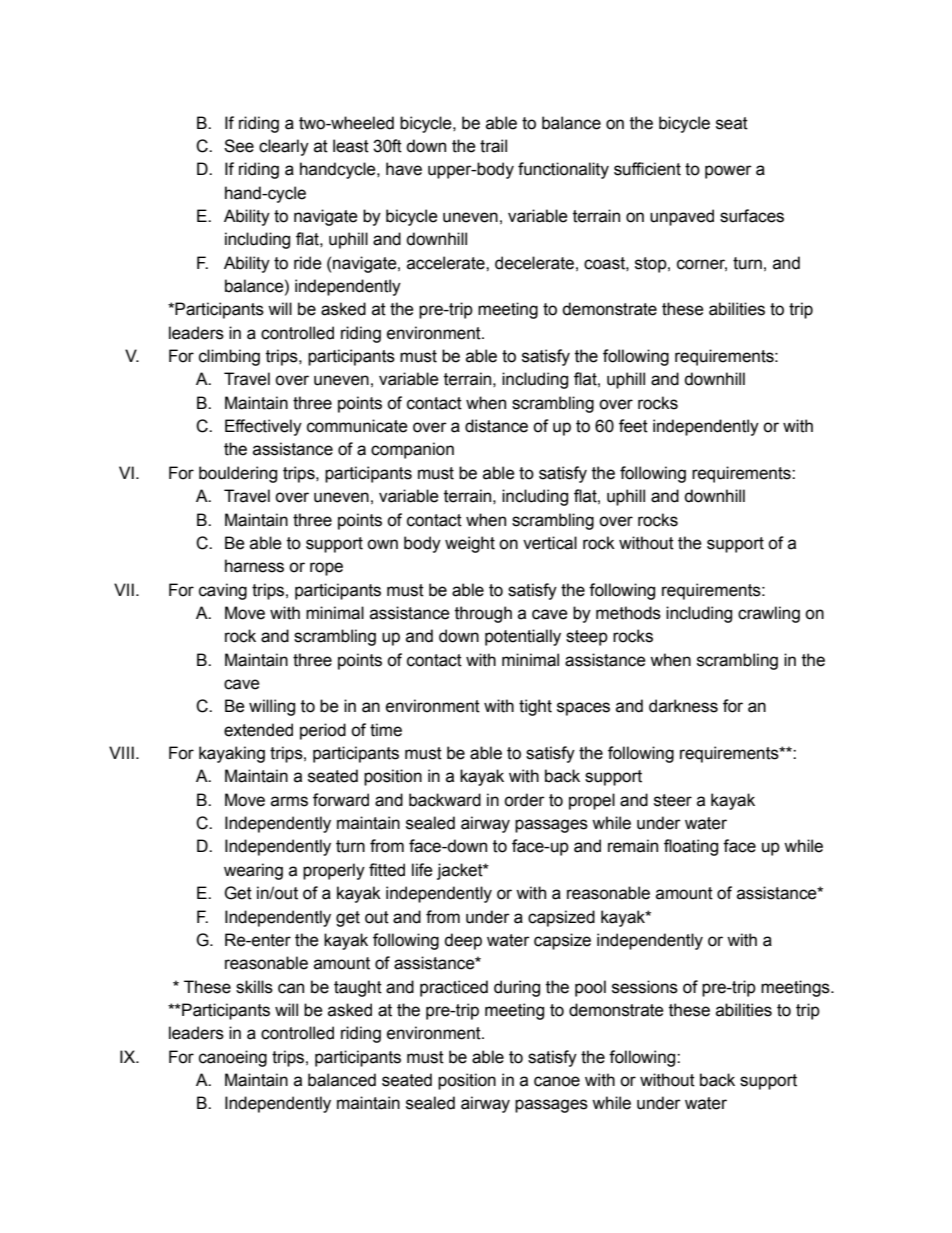 This page has width=952, height=1233. I want to click on See, so click(239, 146).
